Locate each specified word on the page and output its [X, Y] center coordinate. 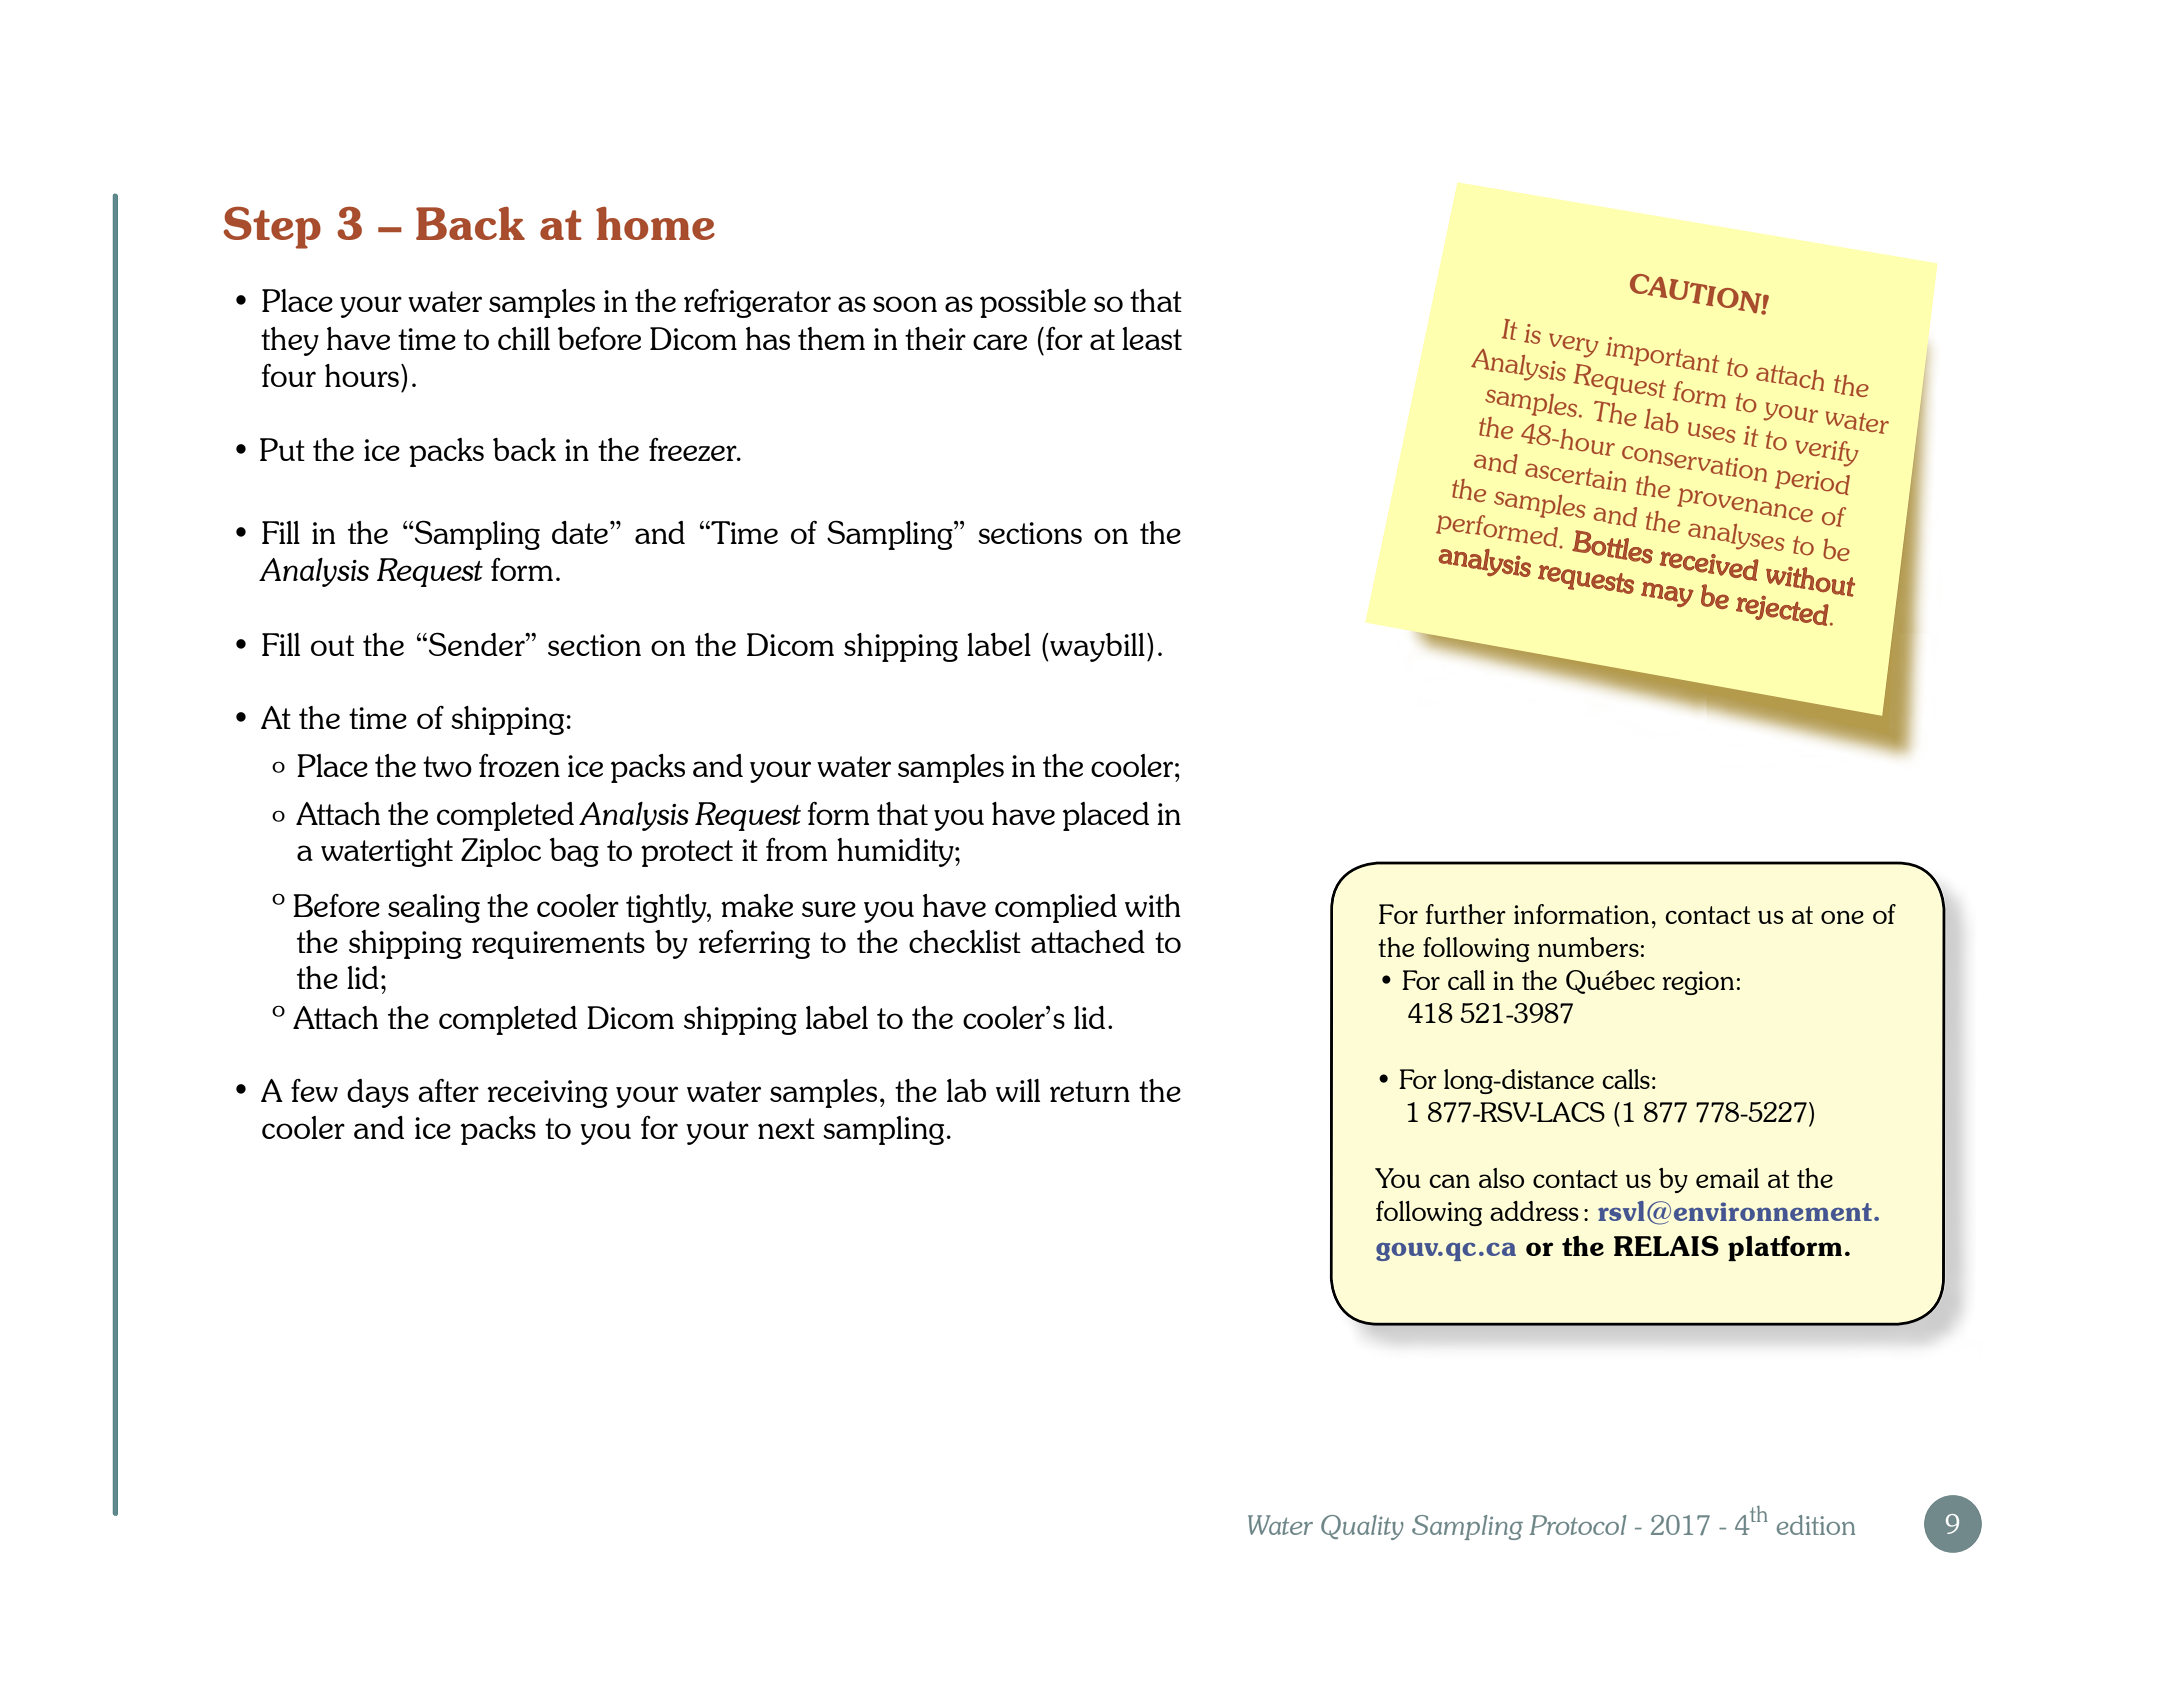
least [1152, 338]
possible [1033, 303]
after [448, 1090]
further [1466, 914]
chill [524, 338]
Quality [1362, 1527]
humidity [896, 852]
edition [1816, 1525]
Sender [478, 644]
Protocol [1577, 1525]
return [1090, 1091]
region [1698, 983]
